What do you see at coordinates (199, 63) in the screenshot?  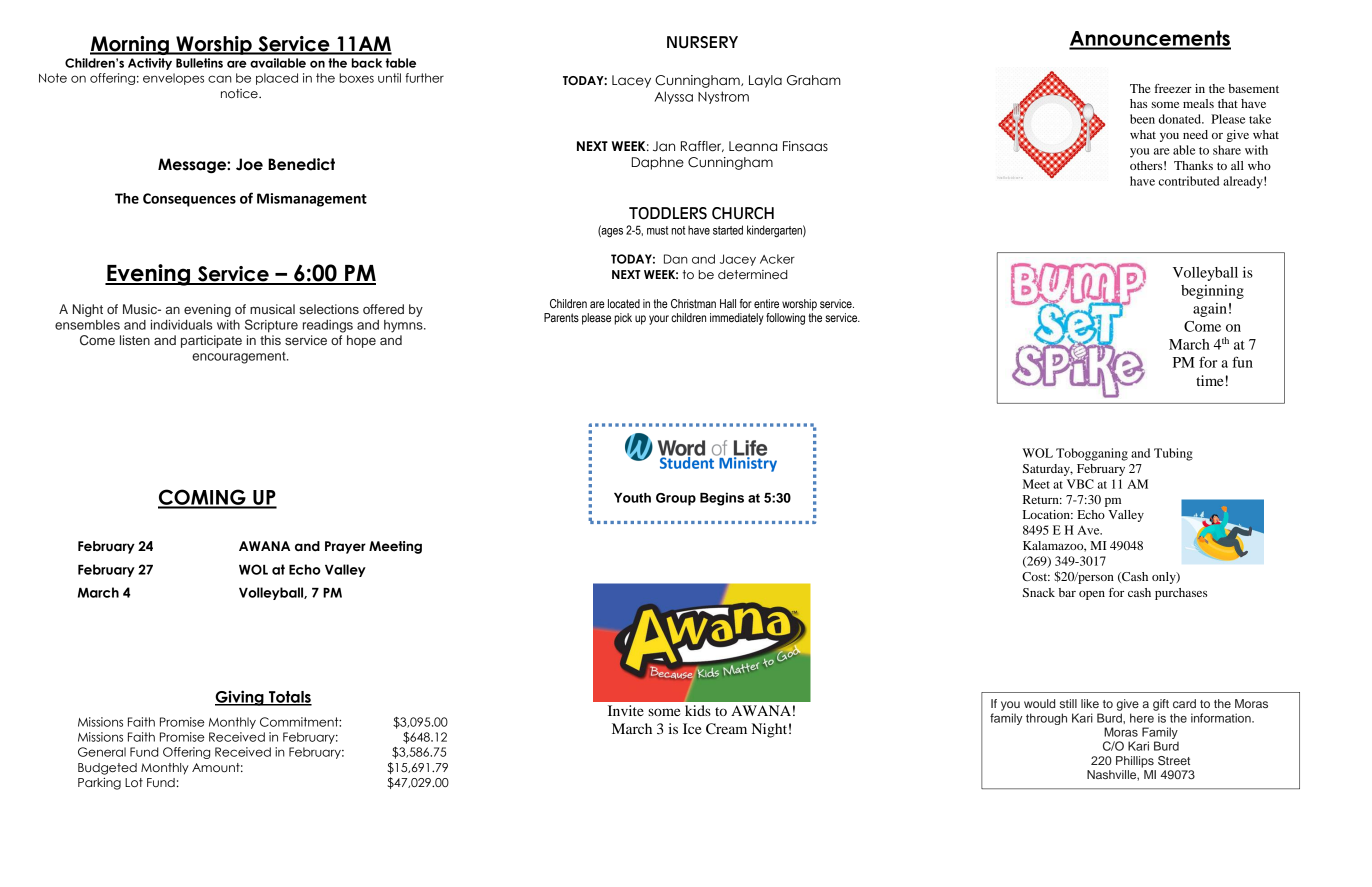 I see `Bulletins` at bounding box center [199, 63].
